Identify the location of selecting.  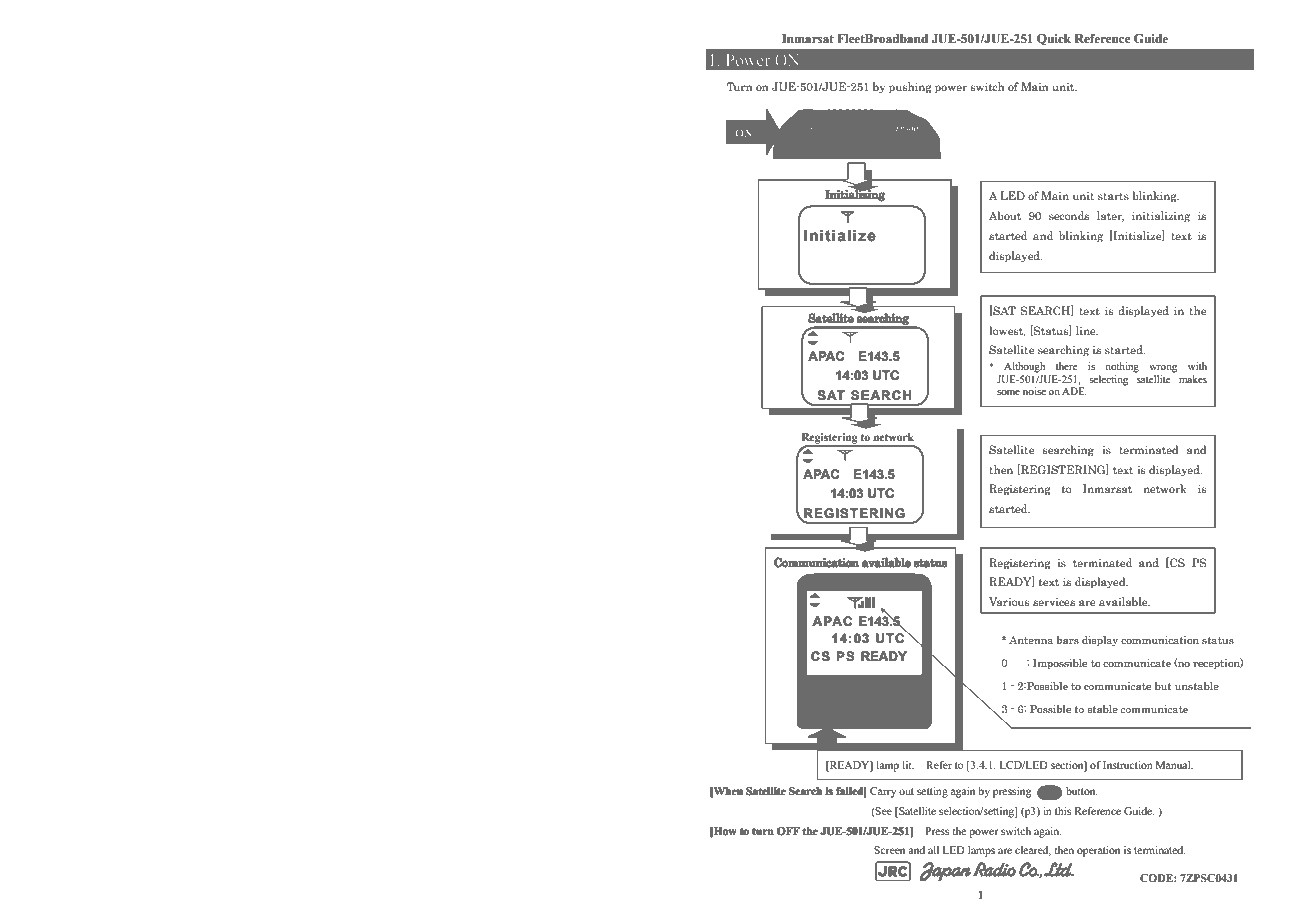
(1108, 380).
